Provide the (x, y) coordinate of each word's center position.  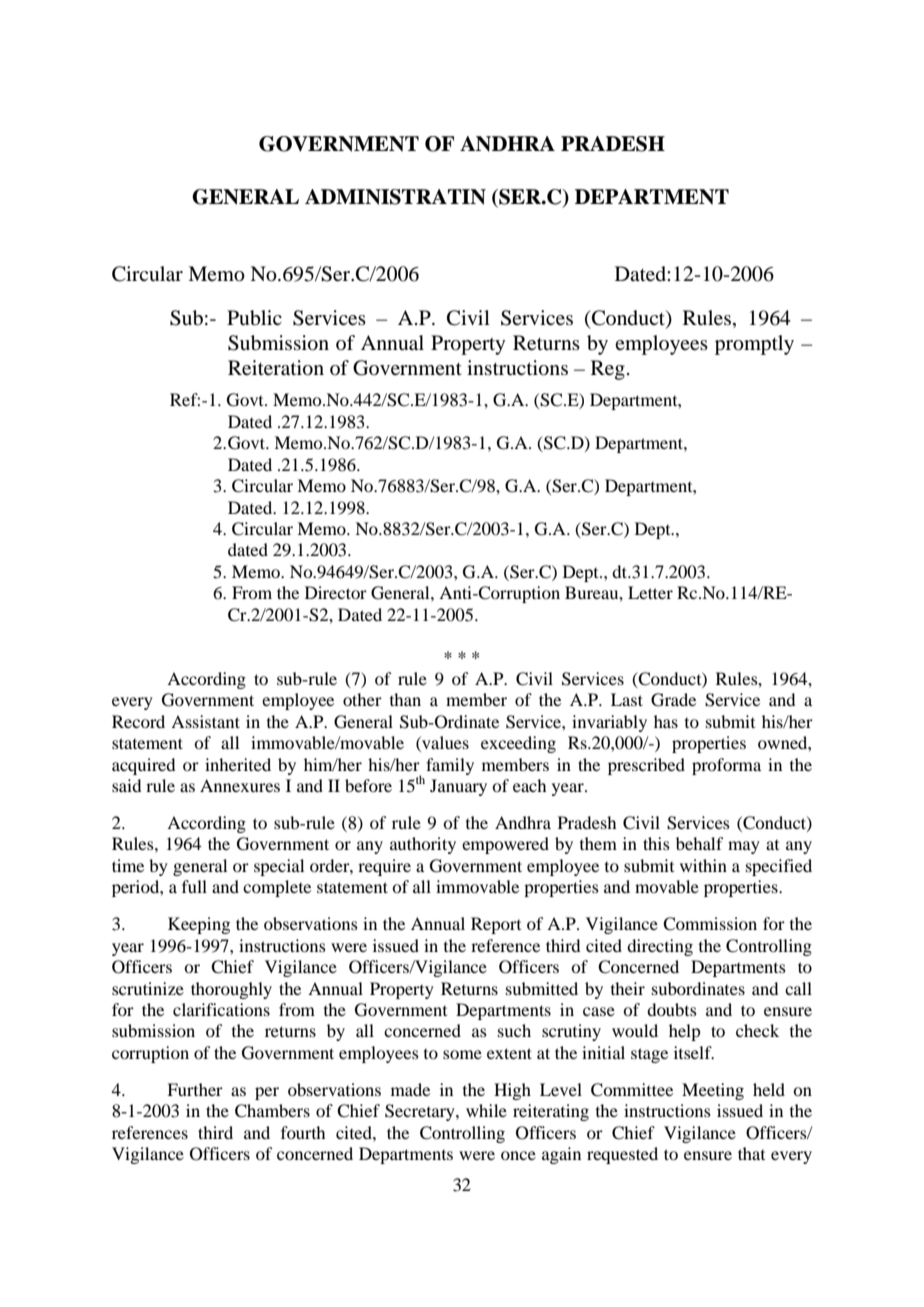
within (703, 865)
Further (195, 1089)
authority (423, 845)
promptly (754, 345)
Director (336, 592)
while (486, 1110)
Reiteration (276, 368)
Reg (608, 370)
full (194, 886)
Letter (650, 592)
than (405, 699)
